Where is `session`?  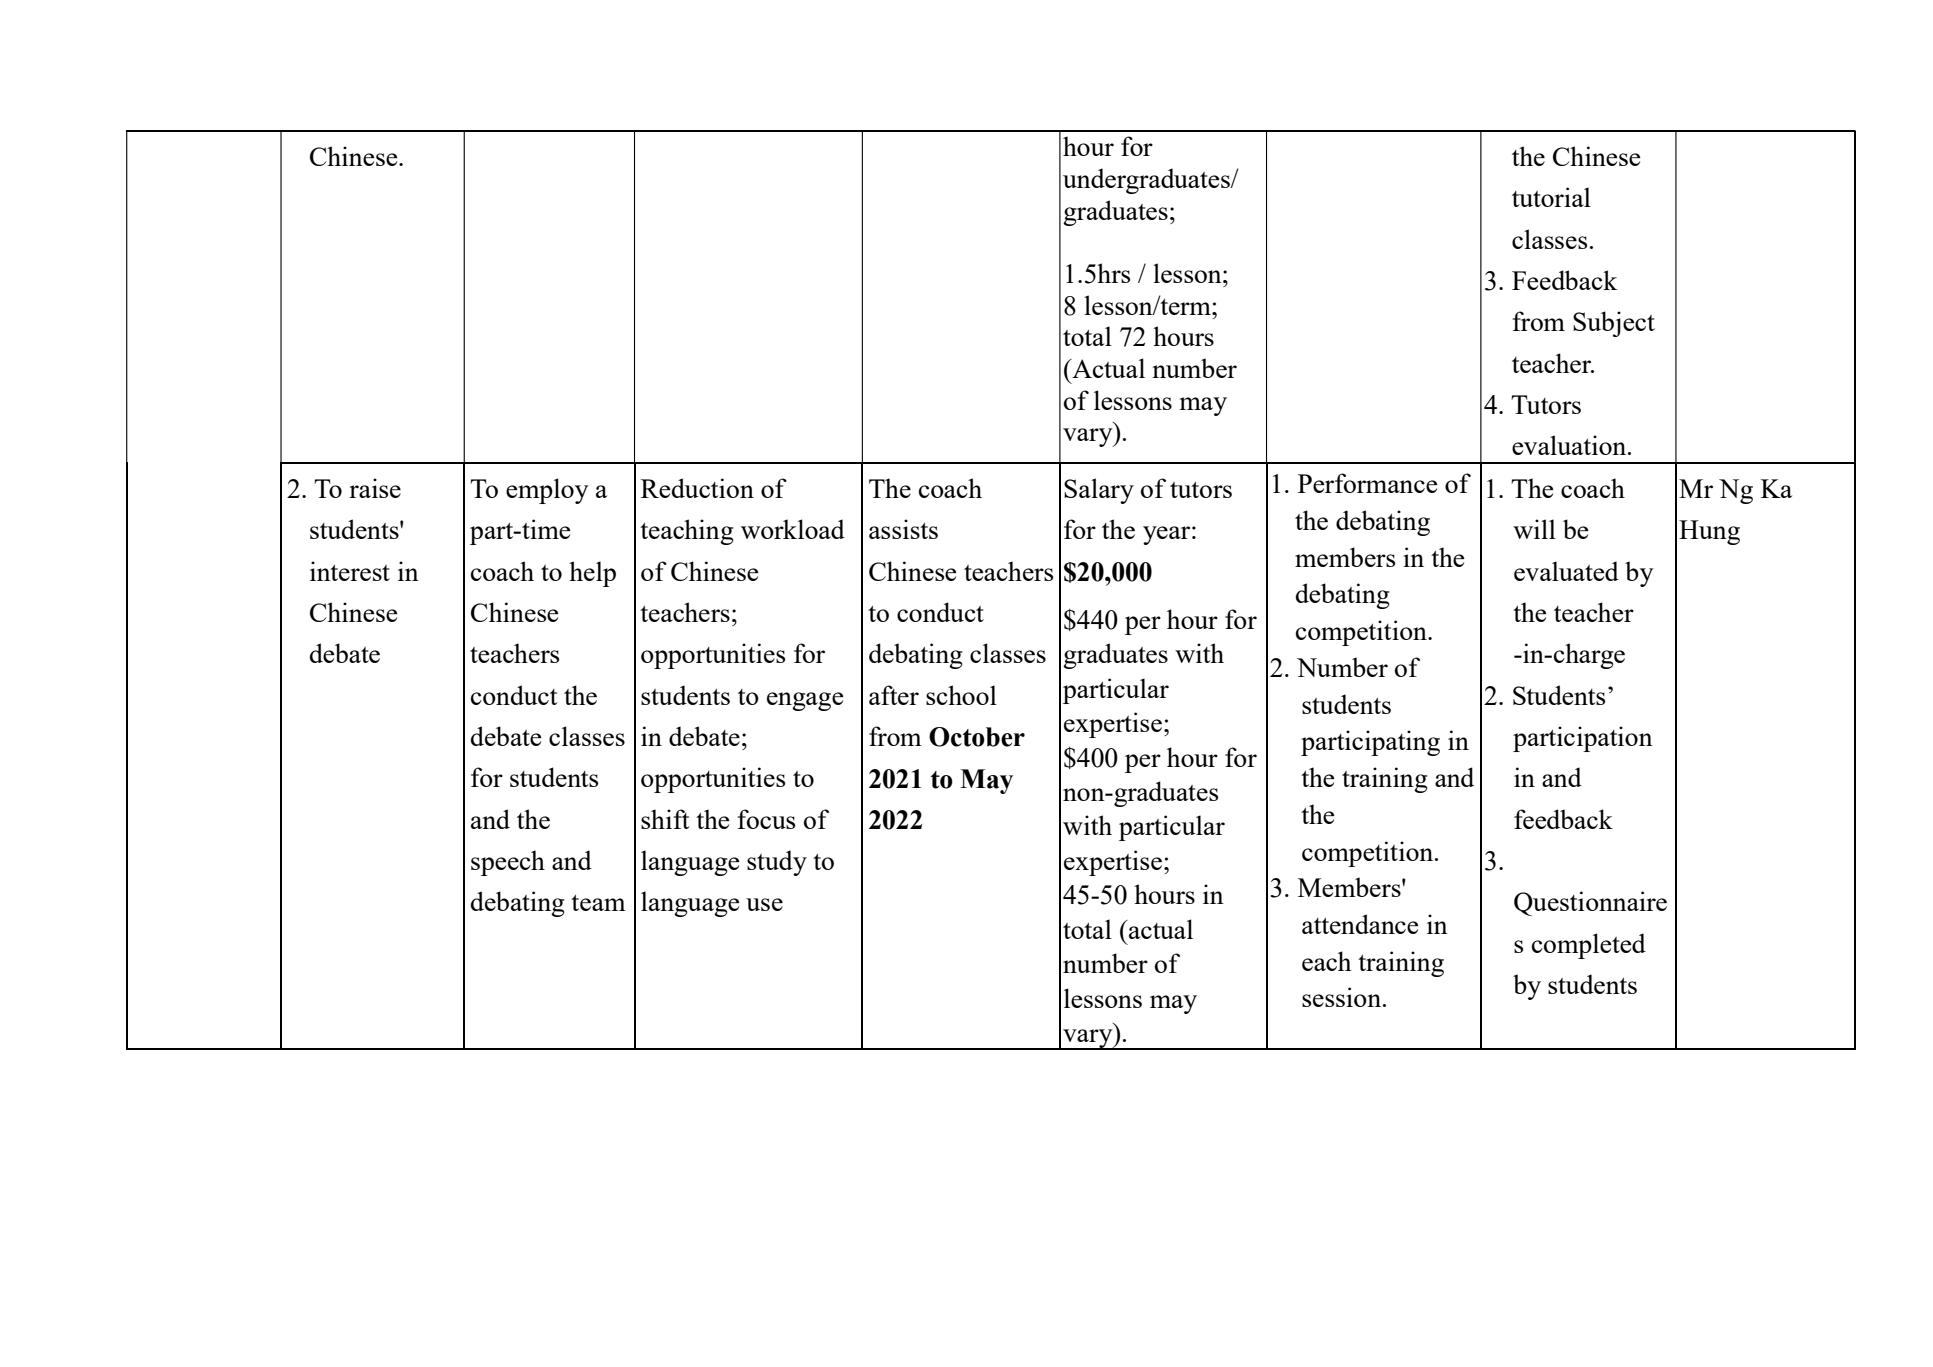 session is located at coordinates (1341, 997).
